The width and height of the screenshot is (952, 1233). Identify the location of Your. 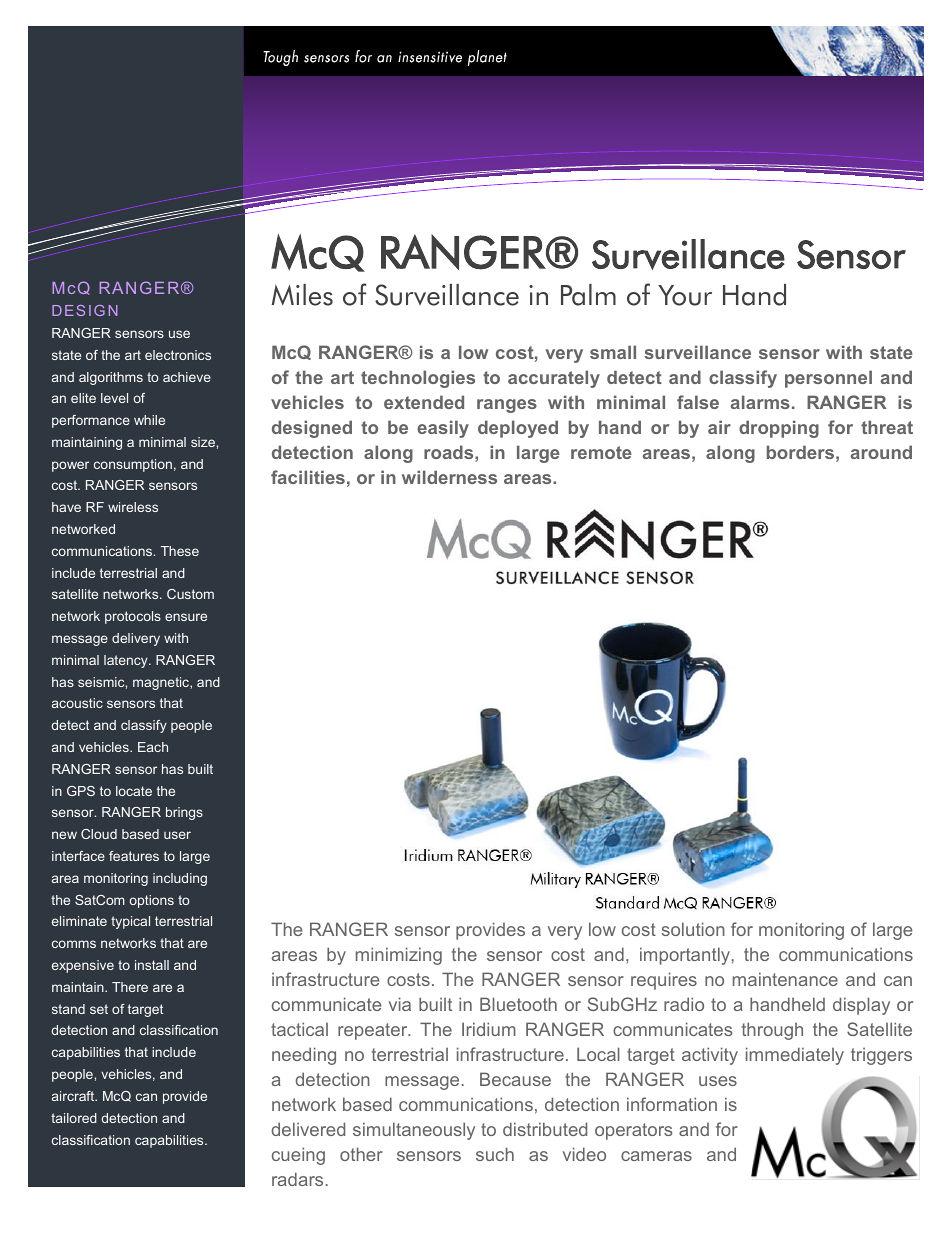
(685, 295).
